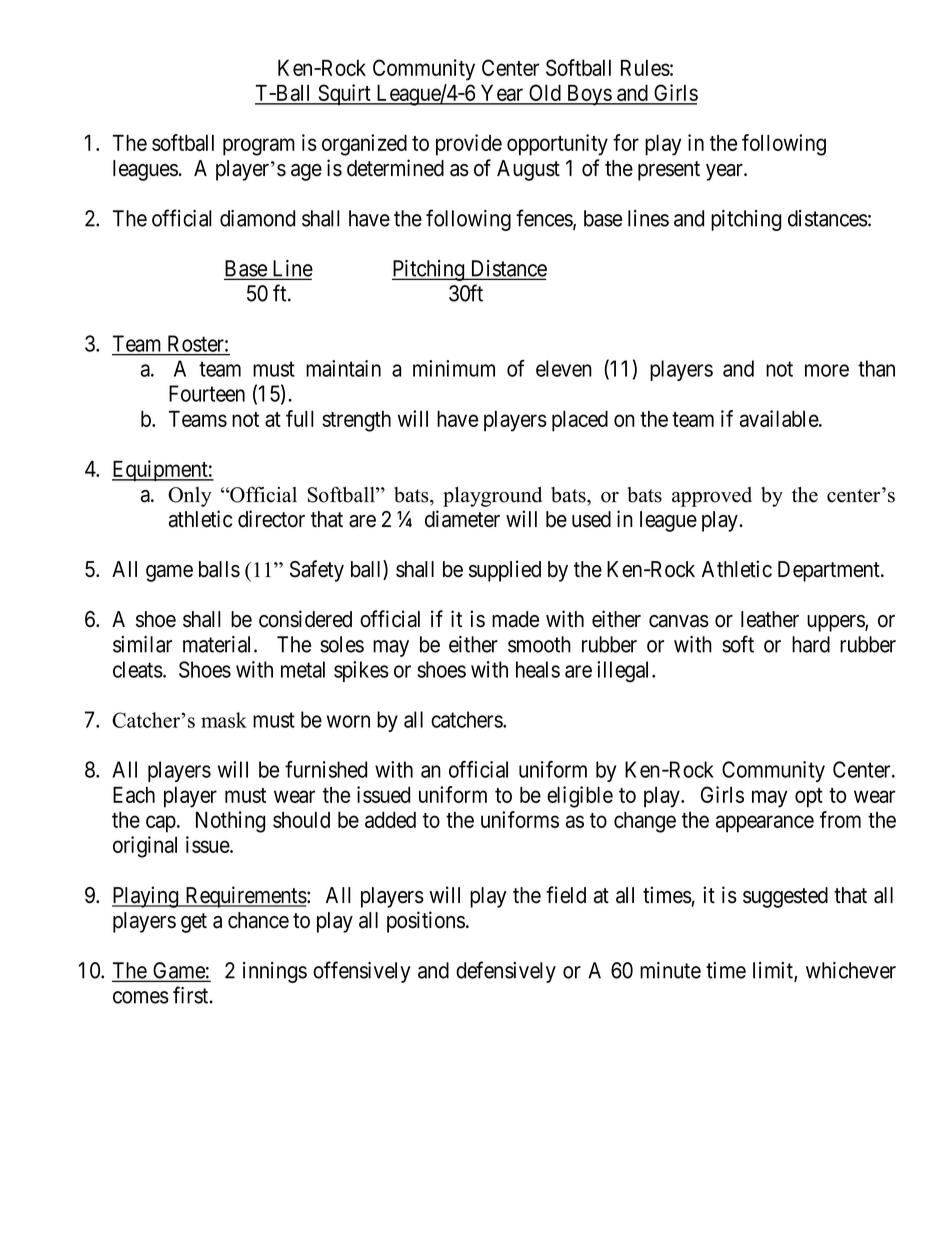 The height and width of the screenshot is (1233, 952). I want to click on innings, so click(275, 972).
